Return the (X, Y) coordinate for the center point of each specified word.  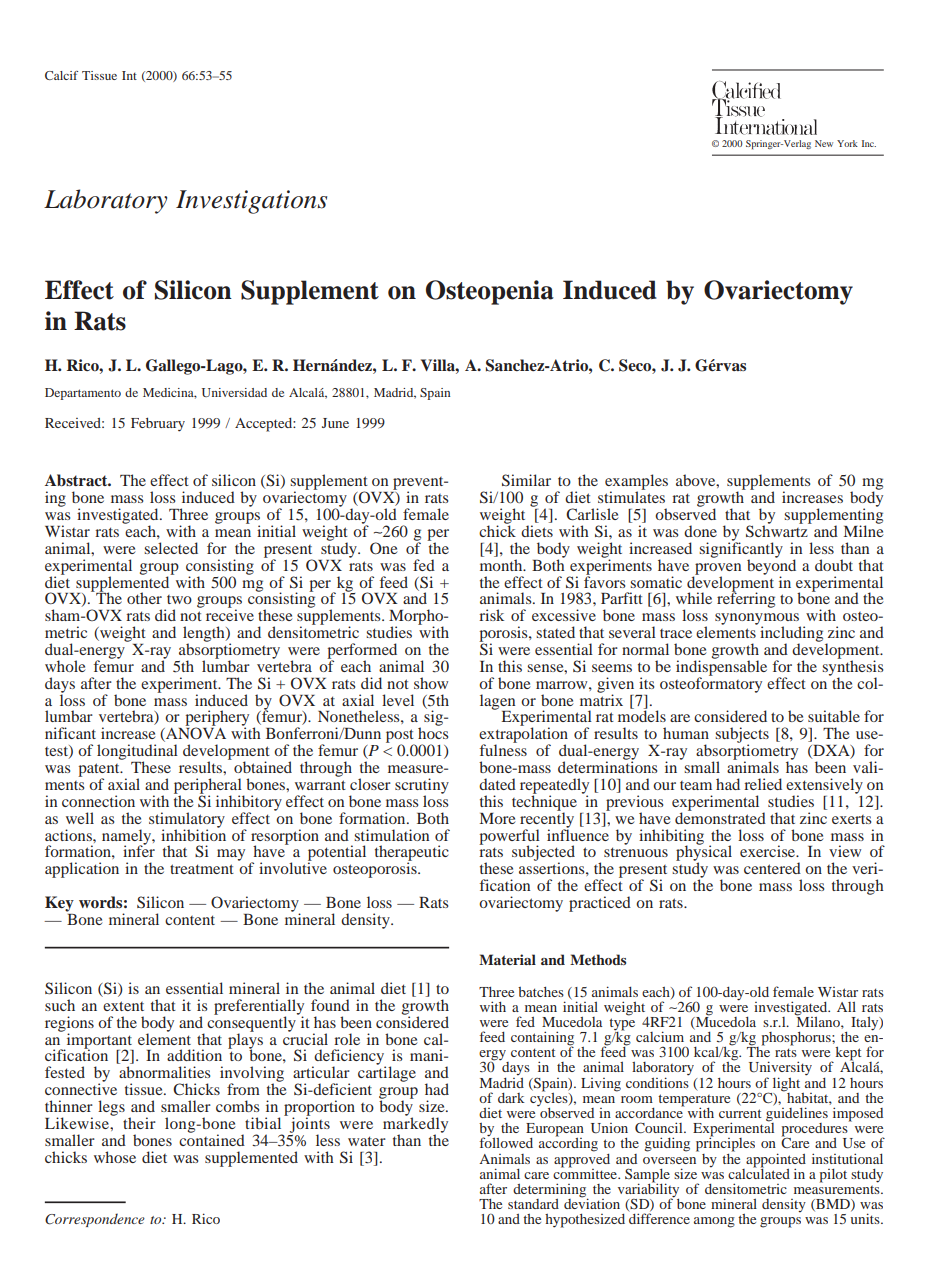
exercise (769, 851)
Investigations (251, 202)
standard (533, 1204)
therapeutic (412, 854)
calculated (759, 1172)
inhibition (193, 834)
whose (115, 1157)
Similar (526, 480)
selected (171, 548)
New (824, 143)
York (847, 143)
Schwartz (778, 530)
